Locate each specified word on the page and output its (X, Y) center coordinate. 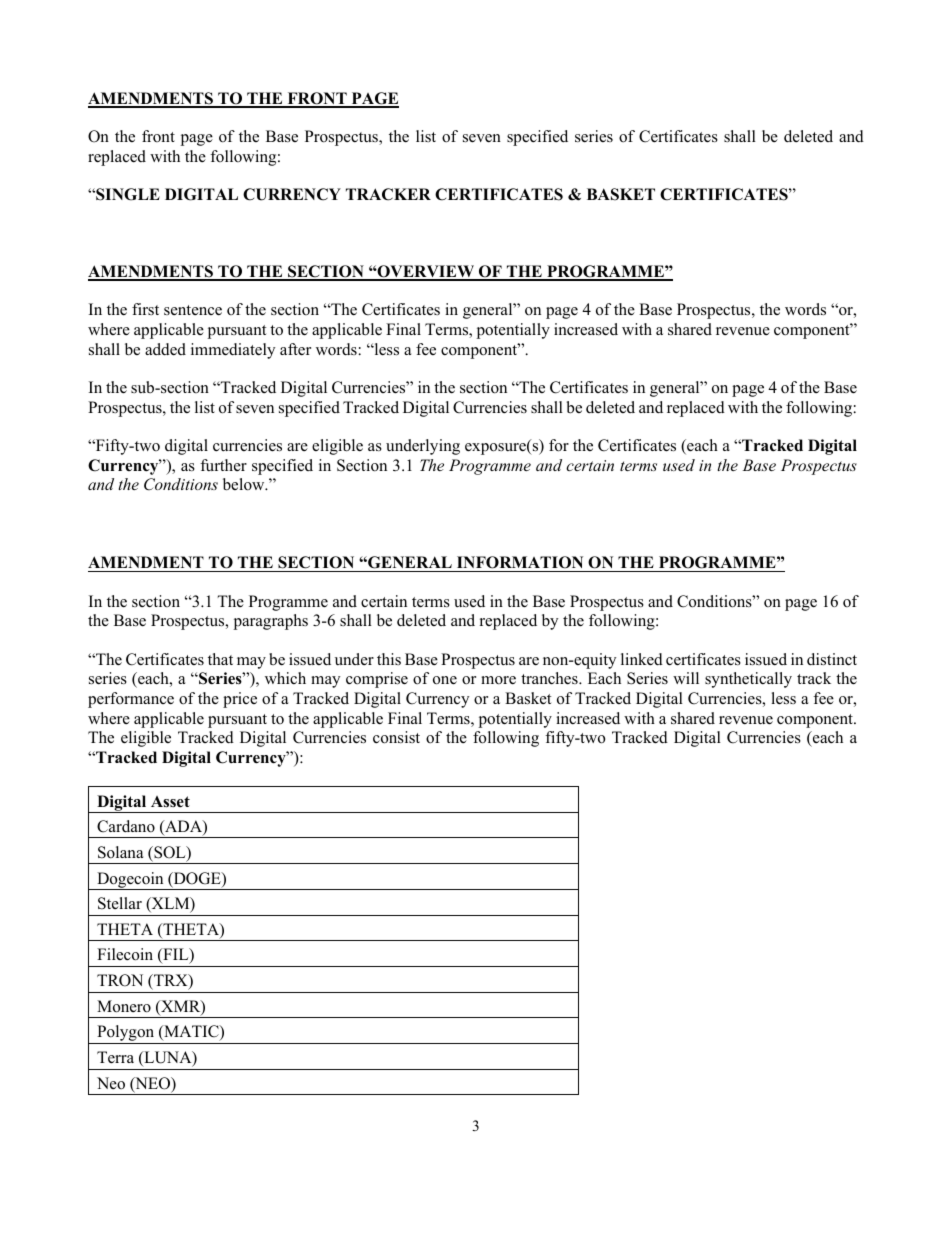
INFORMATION (520, 562)
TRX (171, 981)
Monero (124, 1006)
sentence (193, 310)
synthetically (748, 680)
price (240, 700)
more (498, 680)
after (295, 349)
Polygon (126, 1034)
